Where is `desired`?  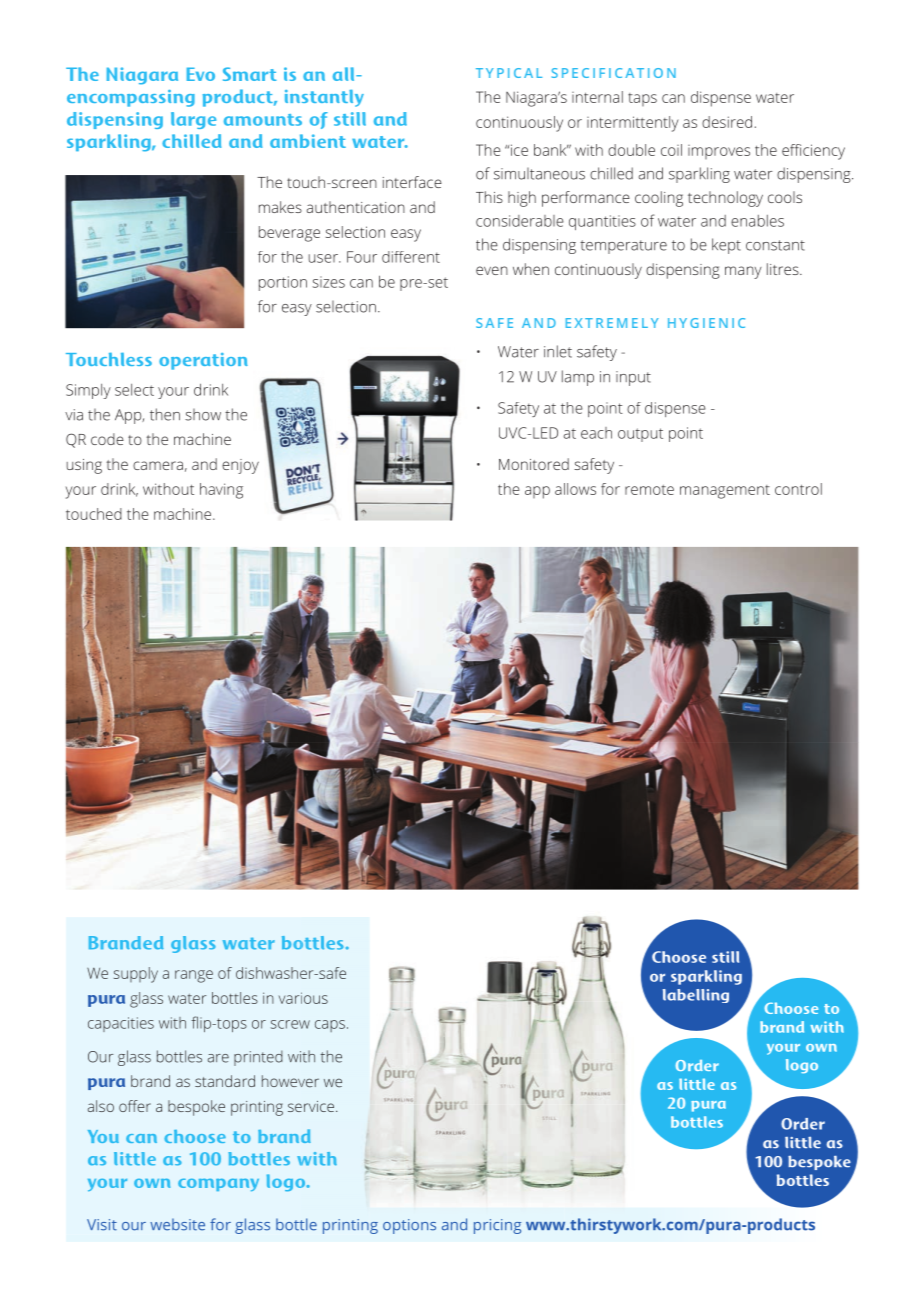
desired is located at coordinates (727, 122).
